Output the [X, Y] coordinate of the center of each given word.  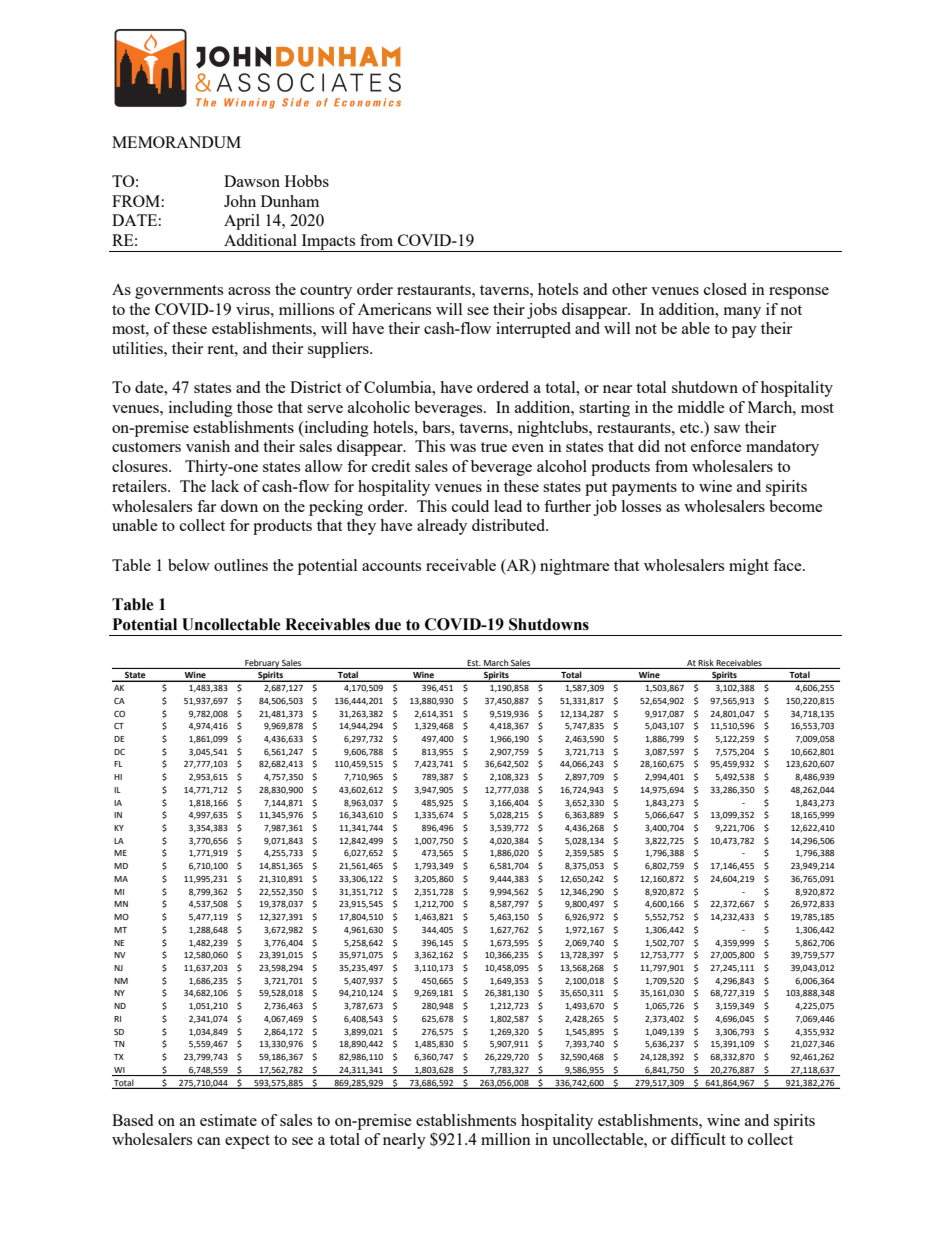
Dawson [252, 181]
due [388, 624]
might [749, 567]
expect [247, 1142]
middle [701, 407]
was [463, 448]
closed [725, 289]
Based [132, 1120]
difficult [698, 1139]
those [255, 407]
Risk [706, 662]
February [262, 664]
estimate [228, 1120]
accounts [391, 566]
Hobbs [307, 181]
